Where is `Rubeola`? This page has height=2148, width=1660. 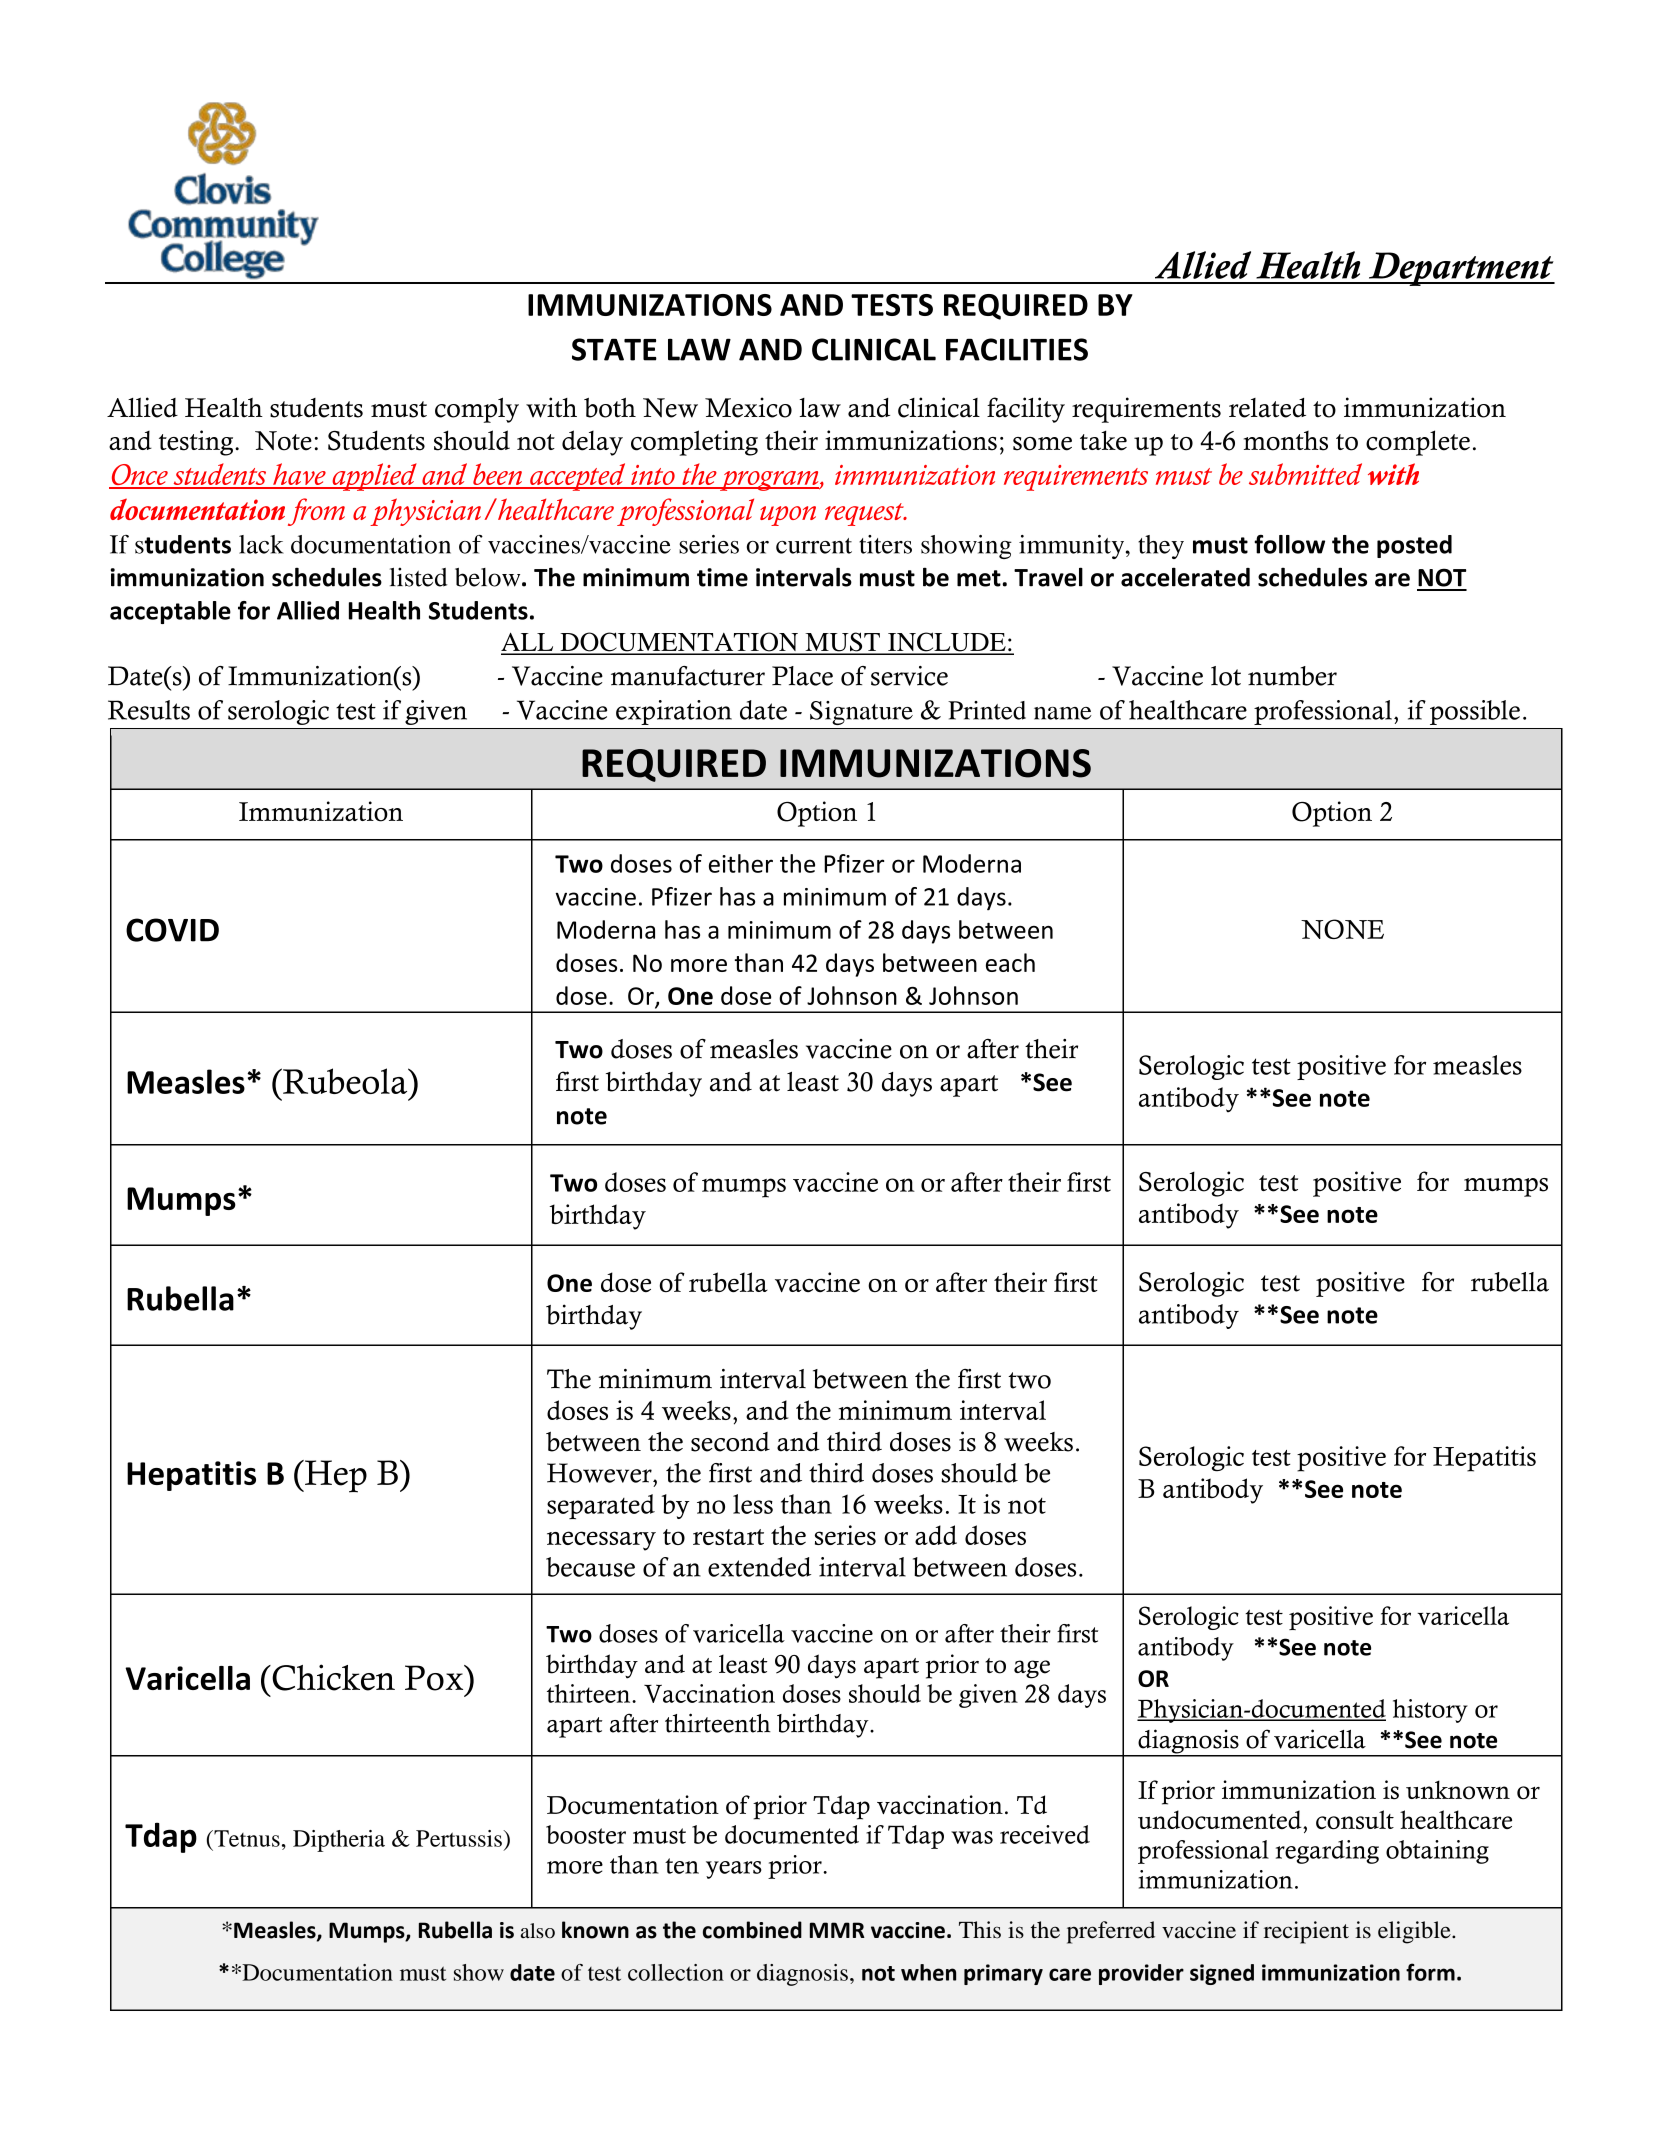
Rubeola is located at coordinates (345, 1081).
